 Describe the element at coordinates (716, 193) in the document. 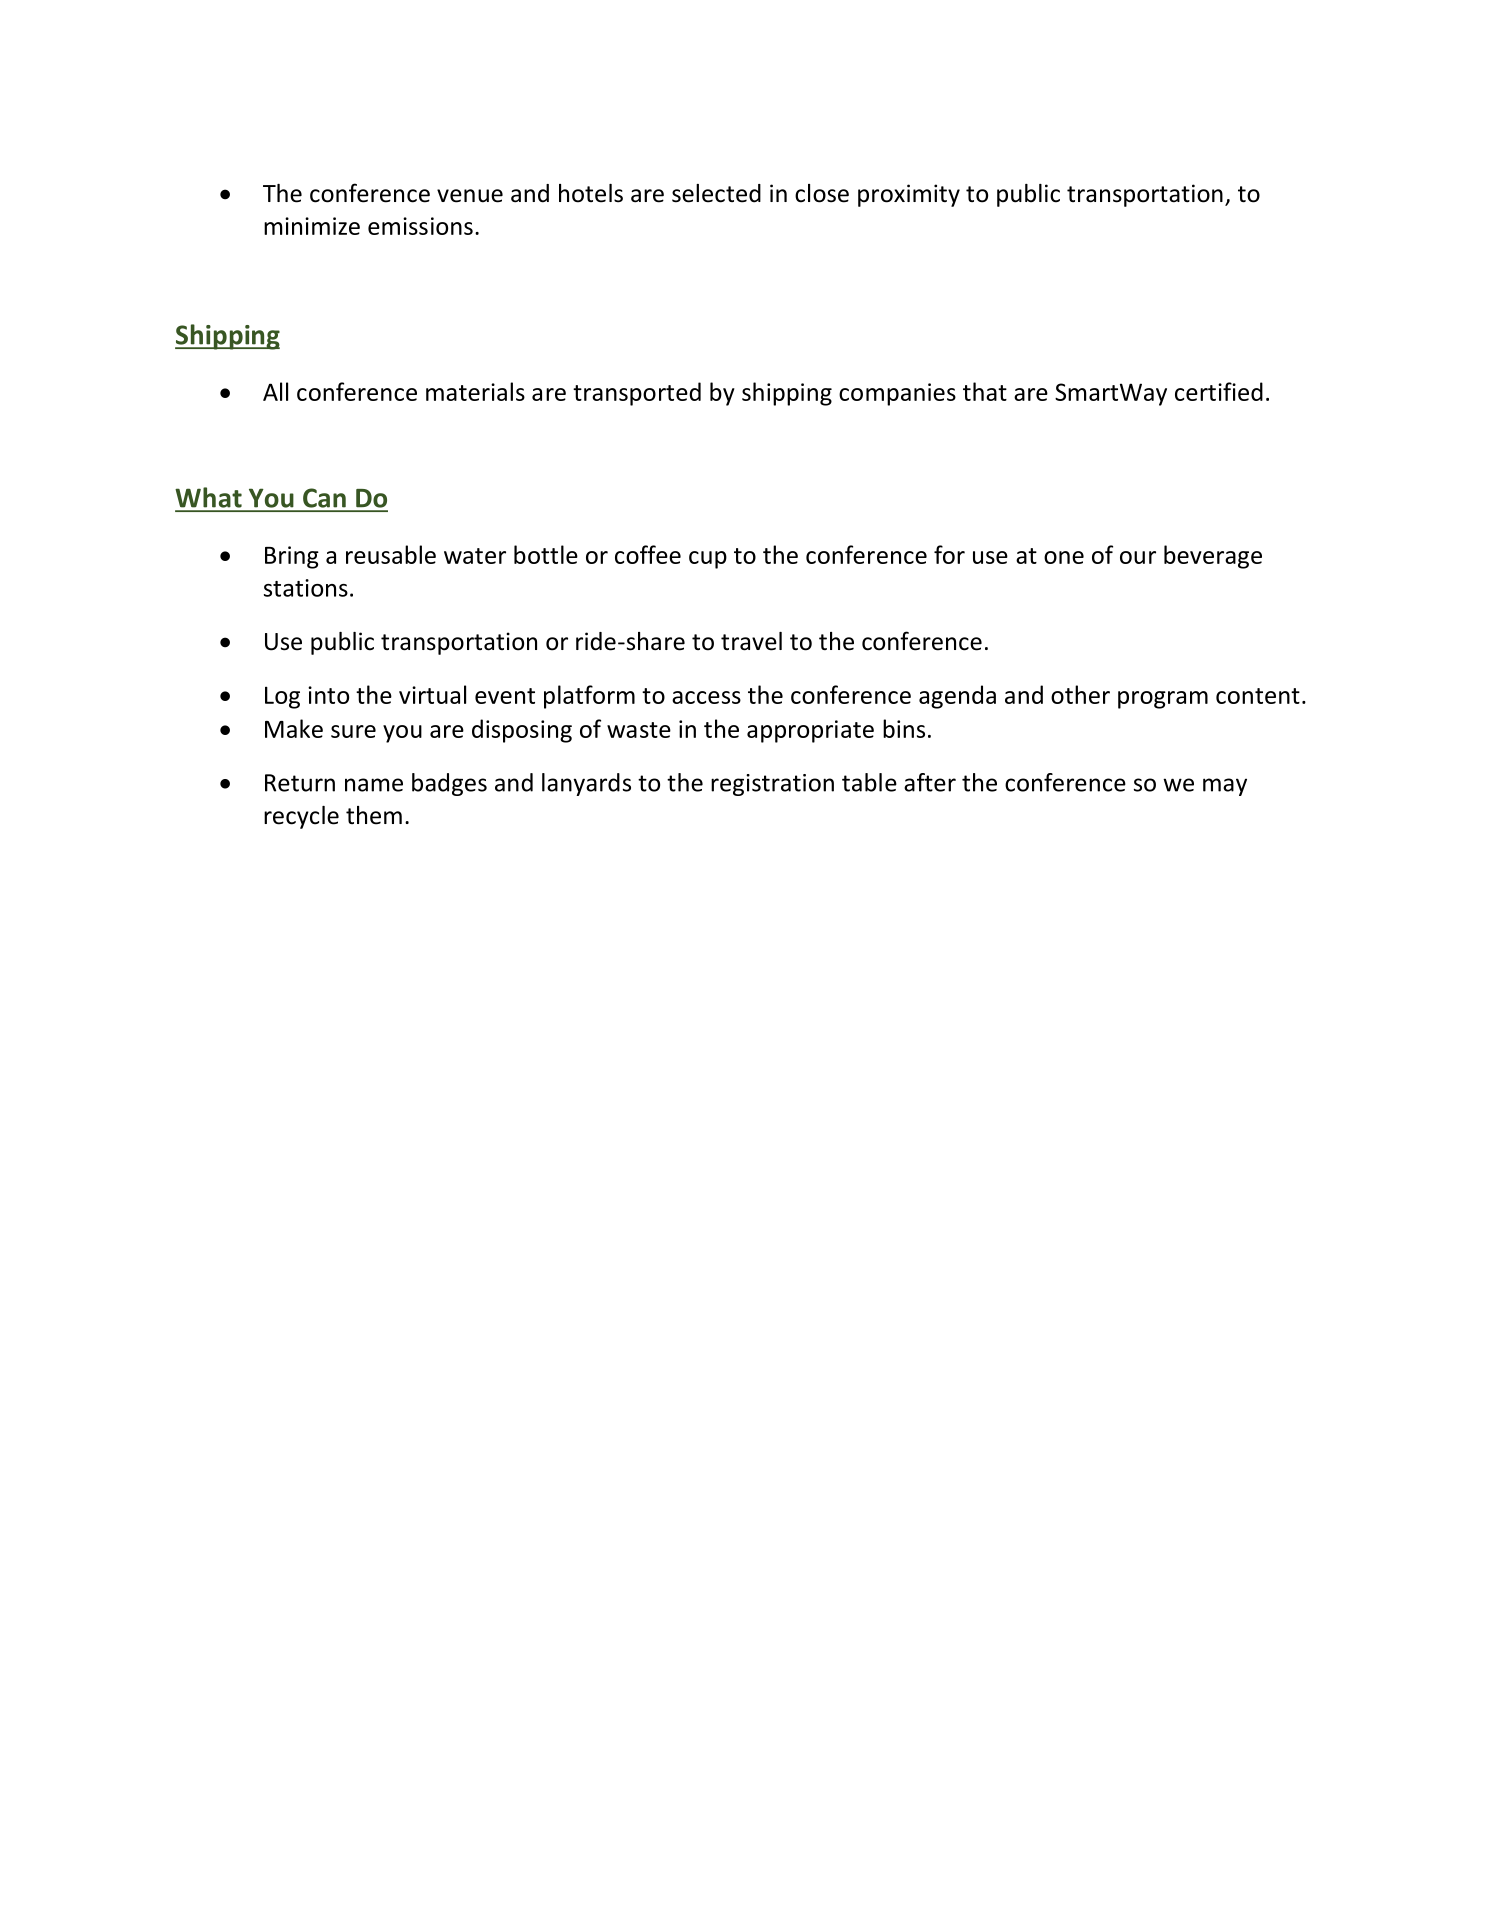

I see `selected` at that location.
